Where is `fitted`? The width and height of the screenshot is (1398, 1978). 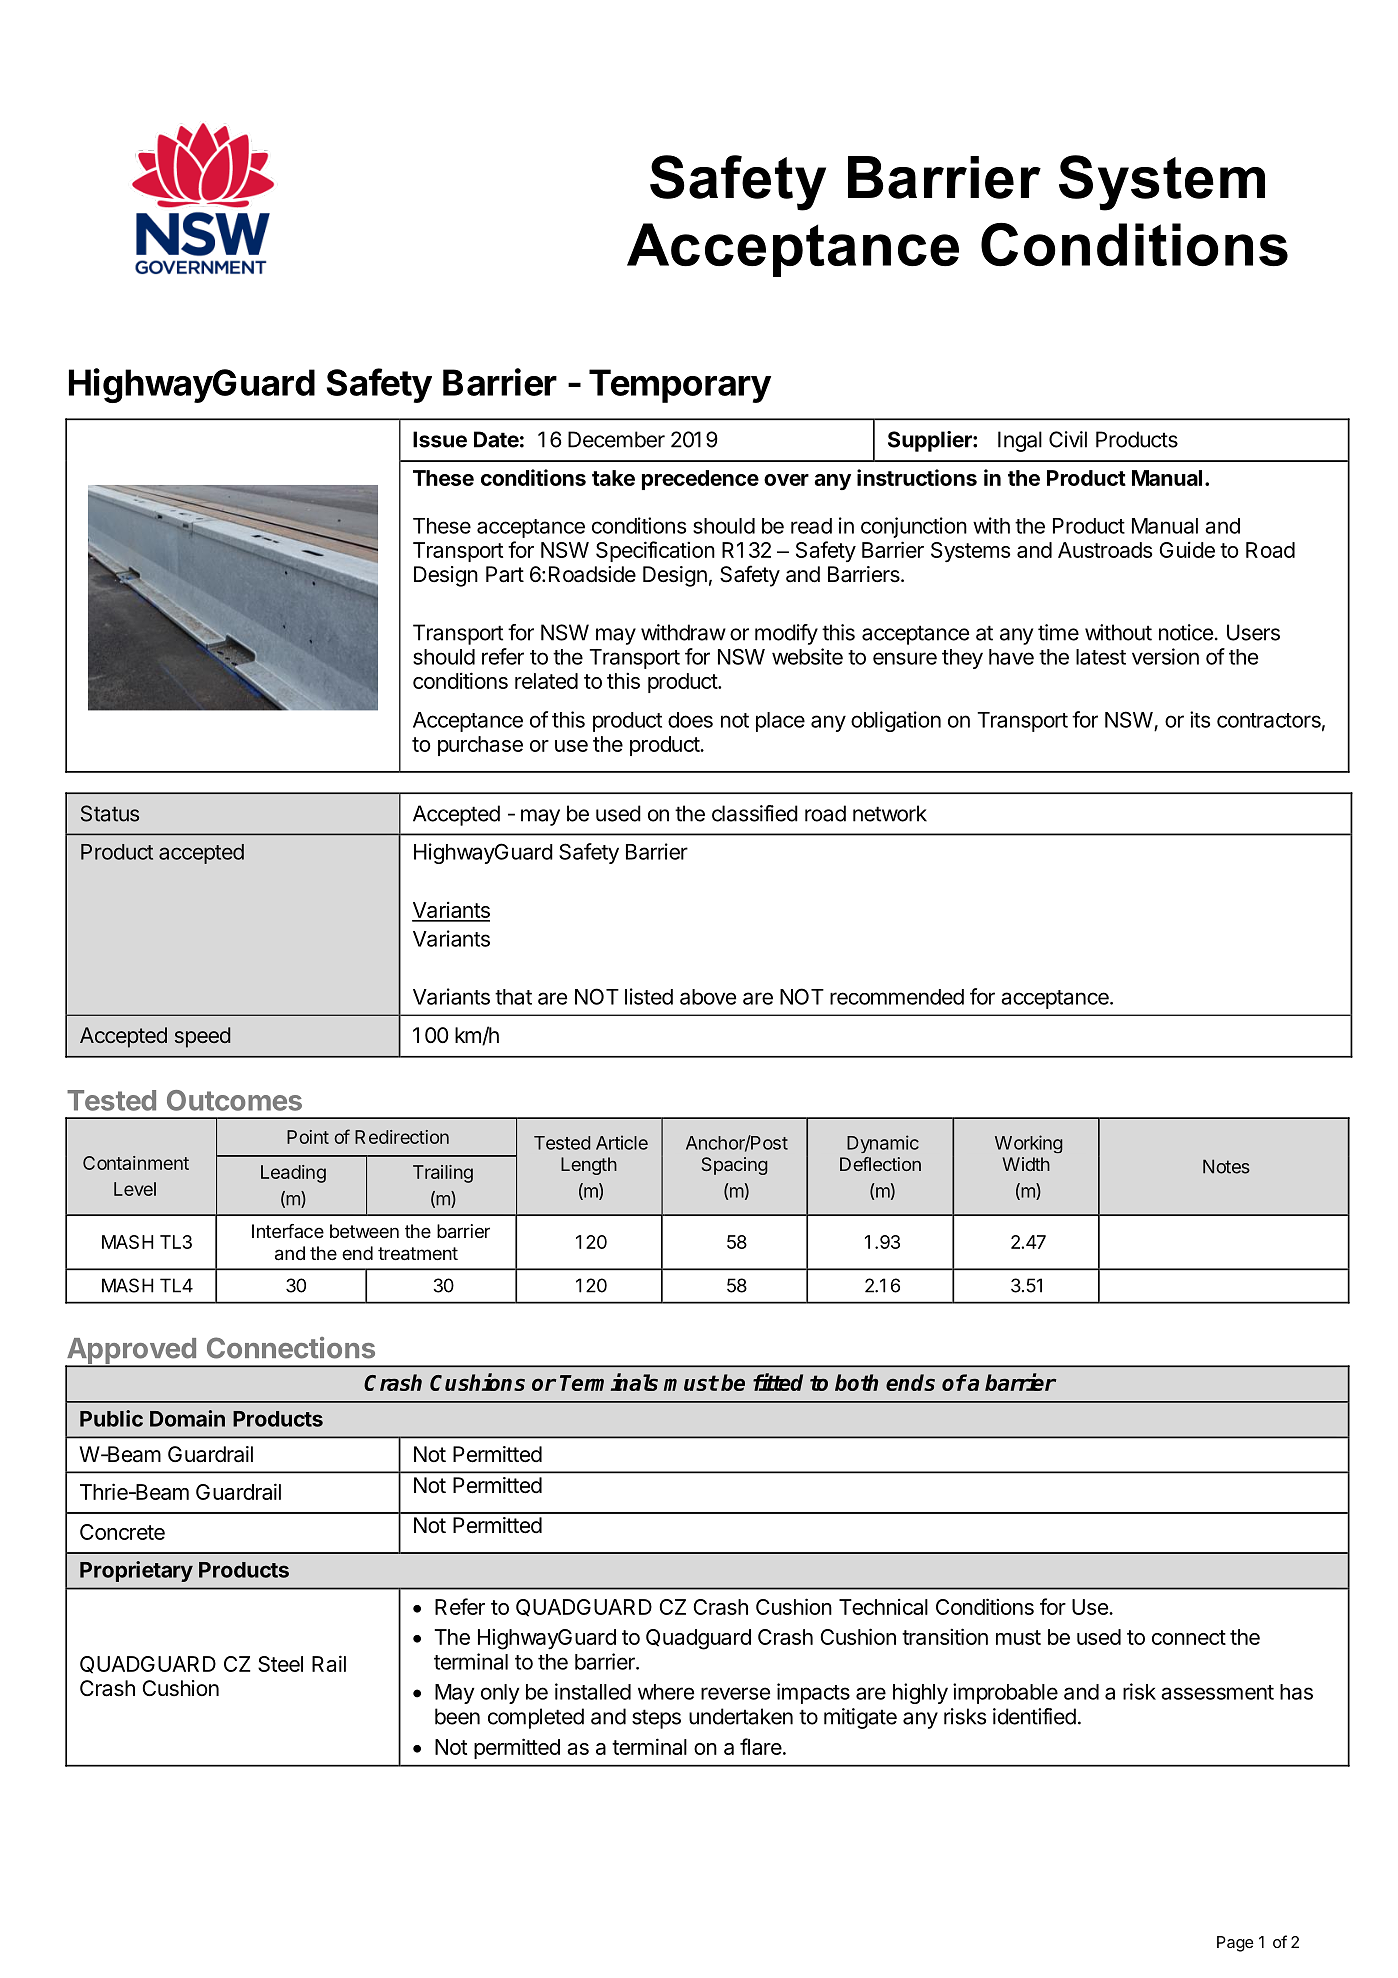 fitted is located at coordinates (778, 1382).
